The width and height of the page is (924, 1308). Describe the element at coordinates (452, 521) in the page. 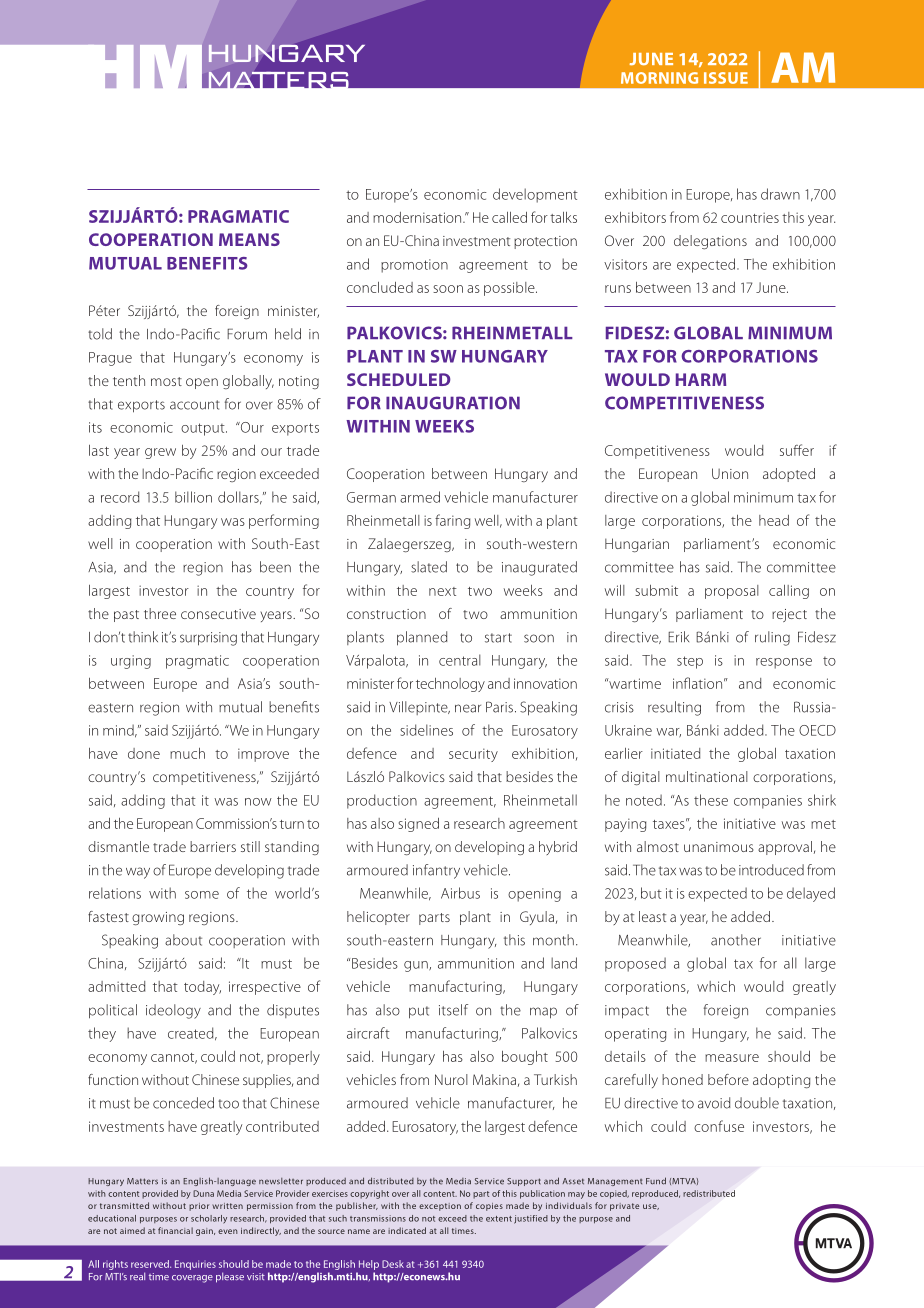

I see `faring` at that location.
